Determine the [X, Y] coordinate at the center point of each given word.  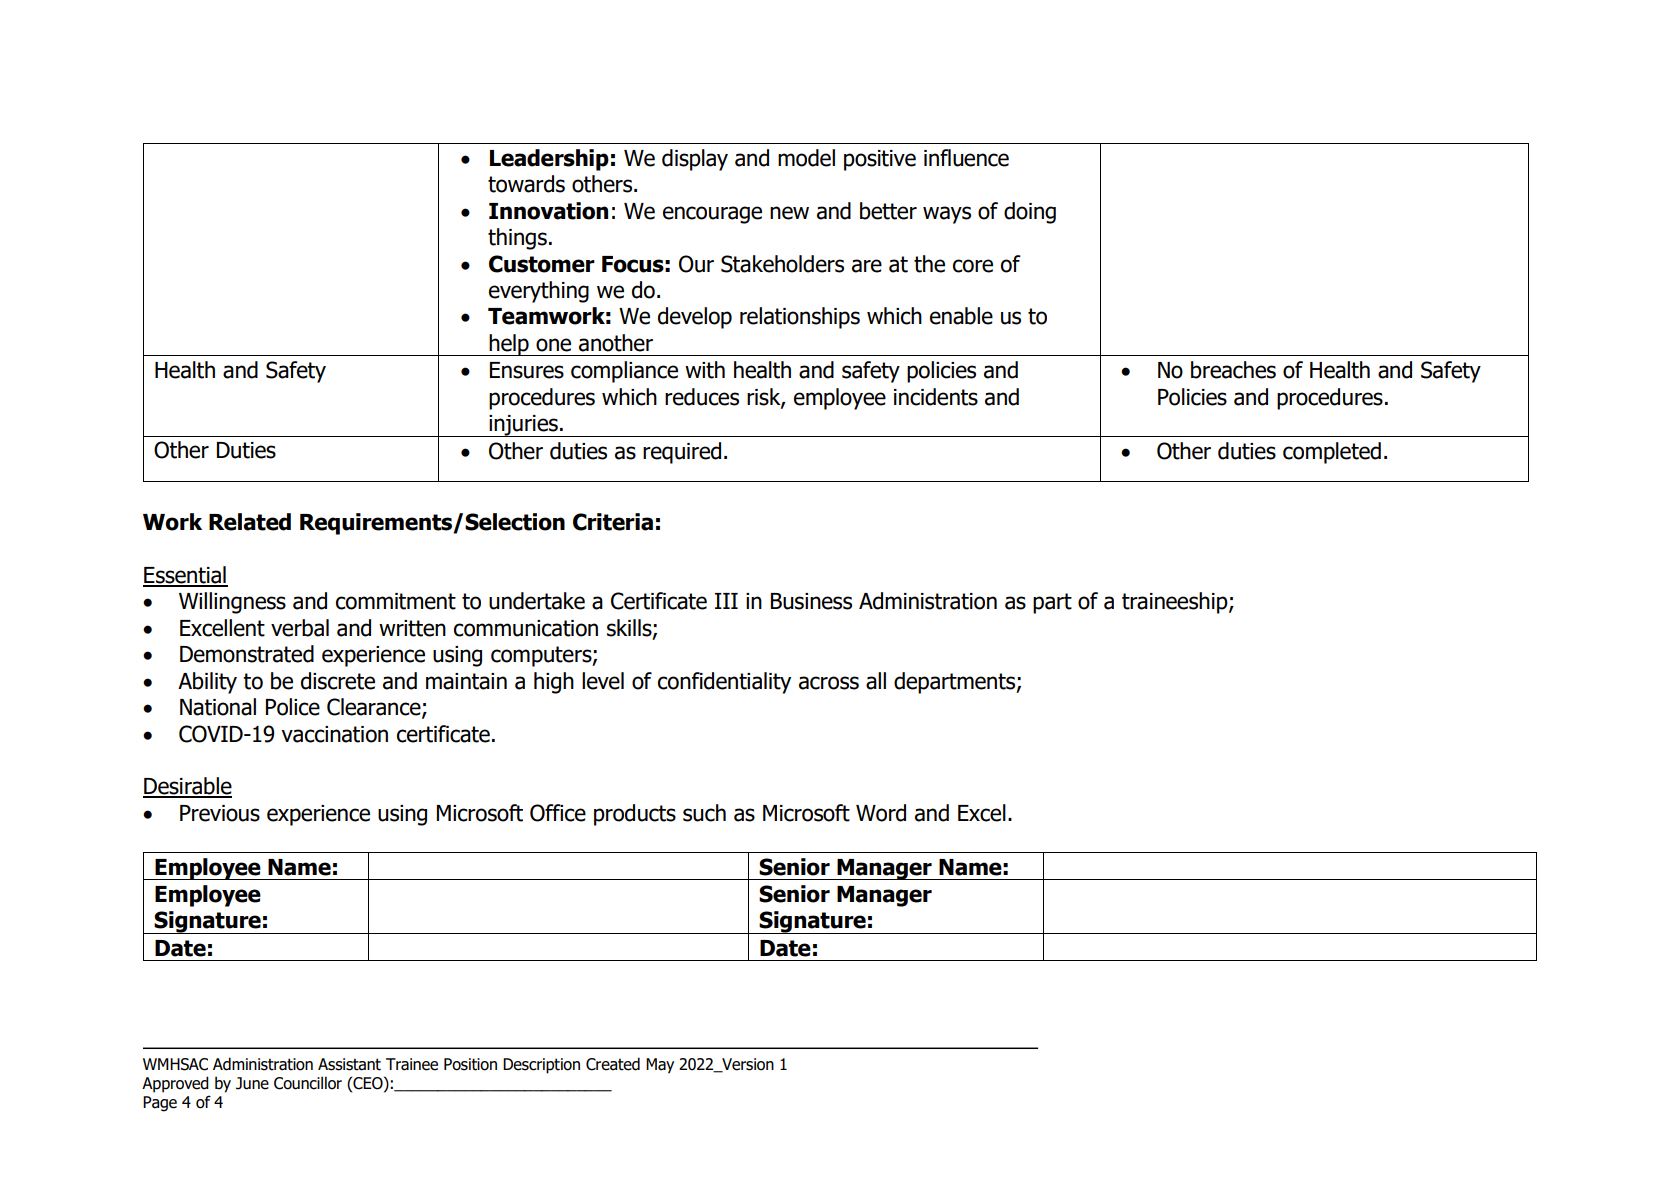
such [704, 813]
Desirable [187, 787]
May [660, 1066]
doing [1030, 213]
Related [250, 522]
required [682, 453]
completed [1332, 453]
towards [526, 184]
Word [881, 813]
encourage [712, 215]
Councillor [308, 1083]
